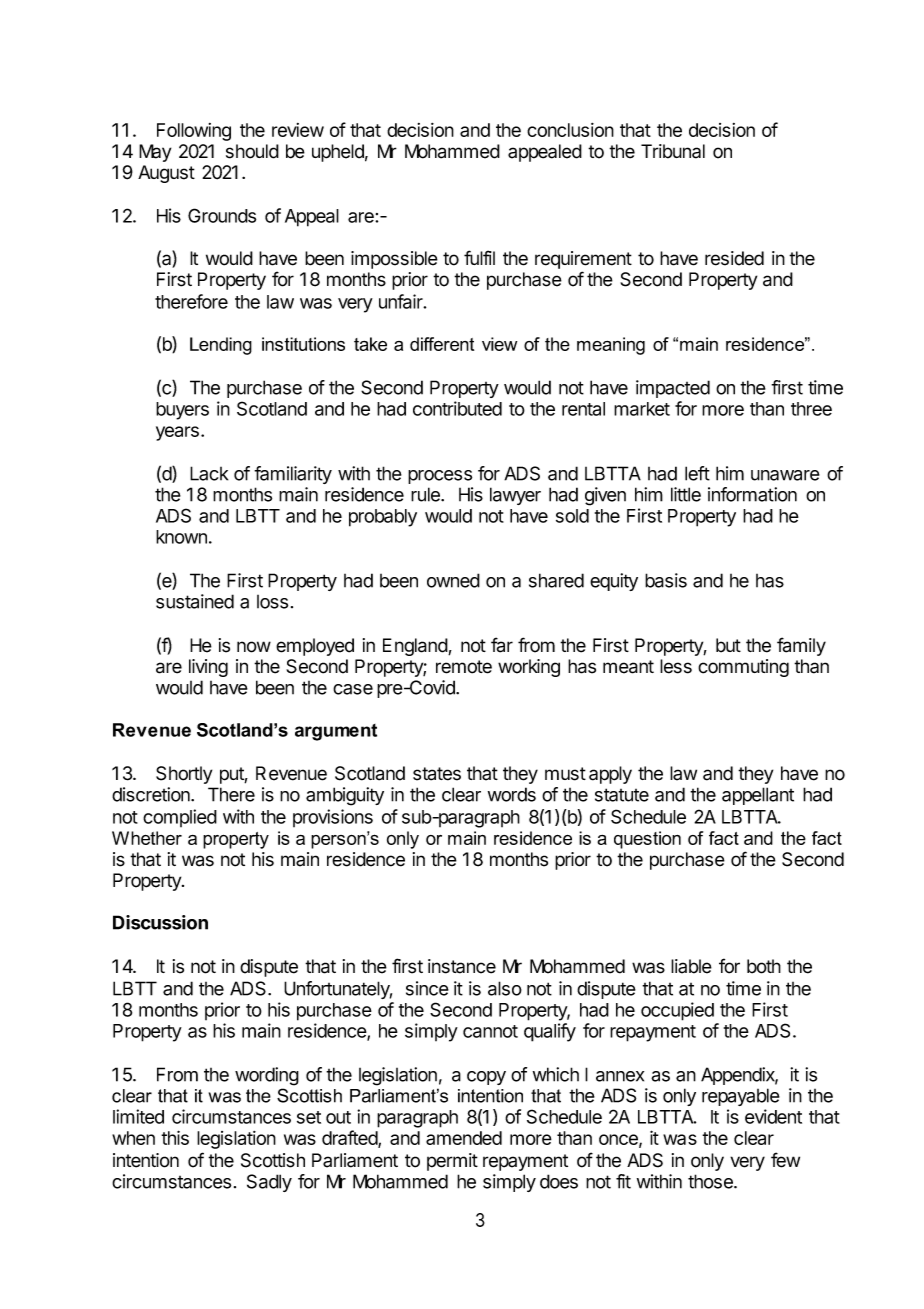  Describe the element at coordinates (252, 151) in the screenshot. I see `should` at that location.
